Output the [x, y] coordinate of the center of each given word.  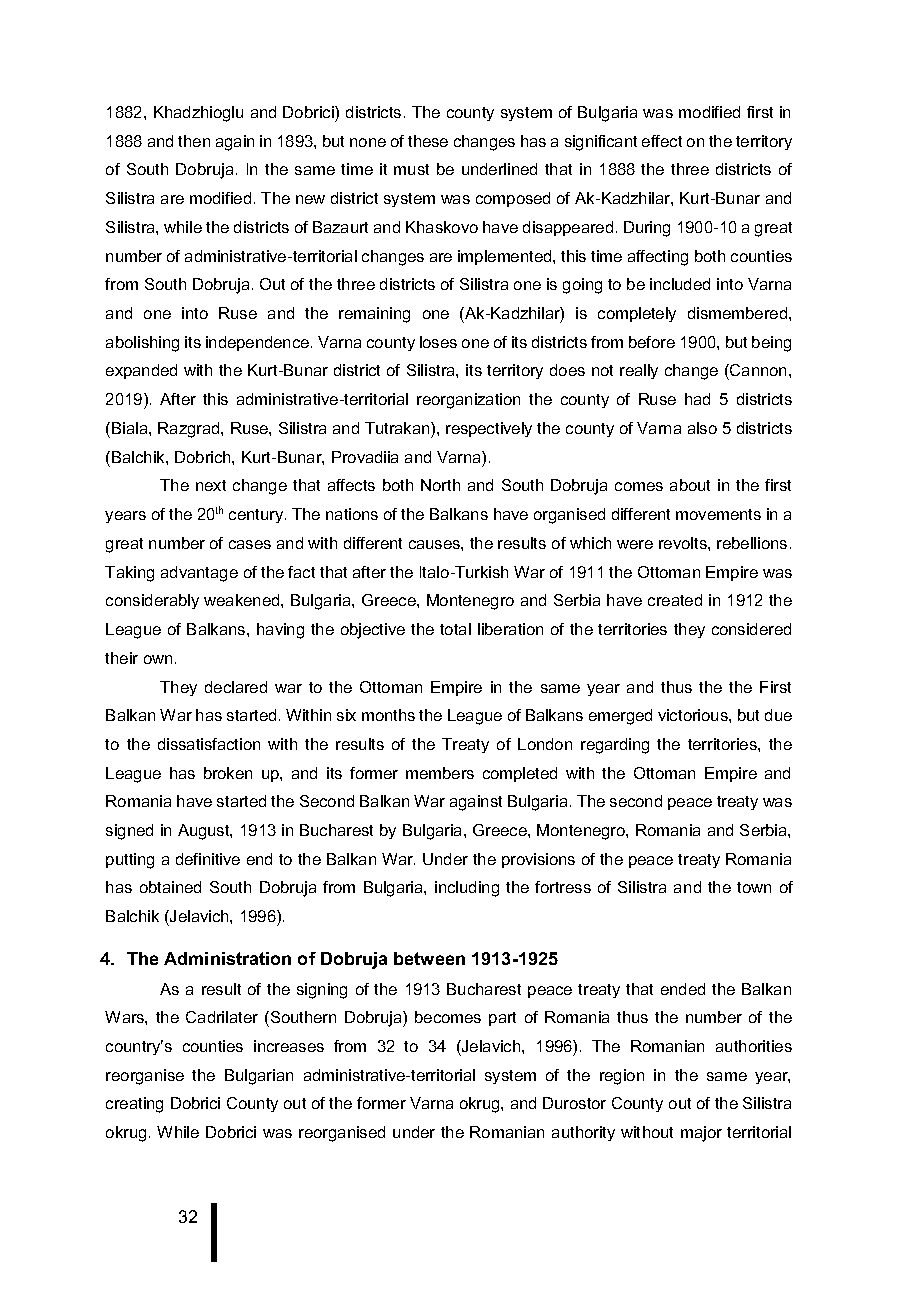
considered [751, 629]
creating [134, 1105]
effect [662, 141]
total [455, 629]
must [411, 169]
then [194, 141]
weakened [243, 600]
